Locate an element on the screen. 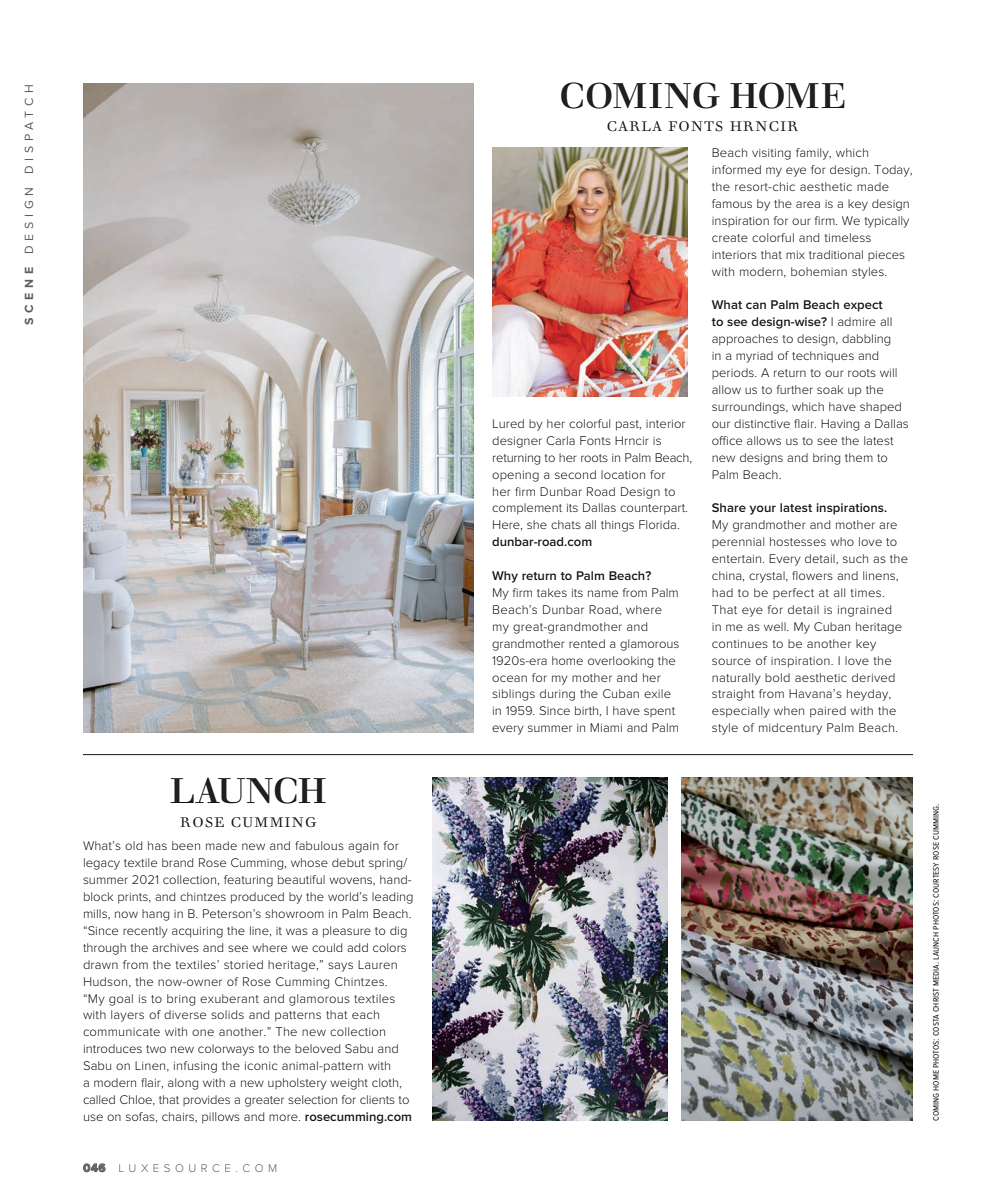 The image size is (996, 1204). when is located at coordinates (789, 710).
